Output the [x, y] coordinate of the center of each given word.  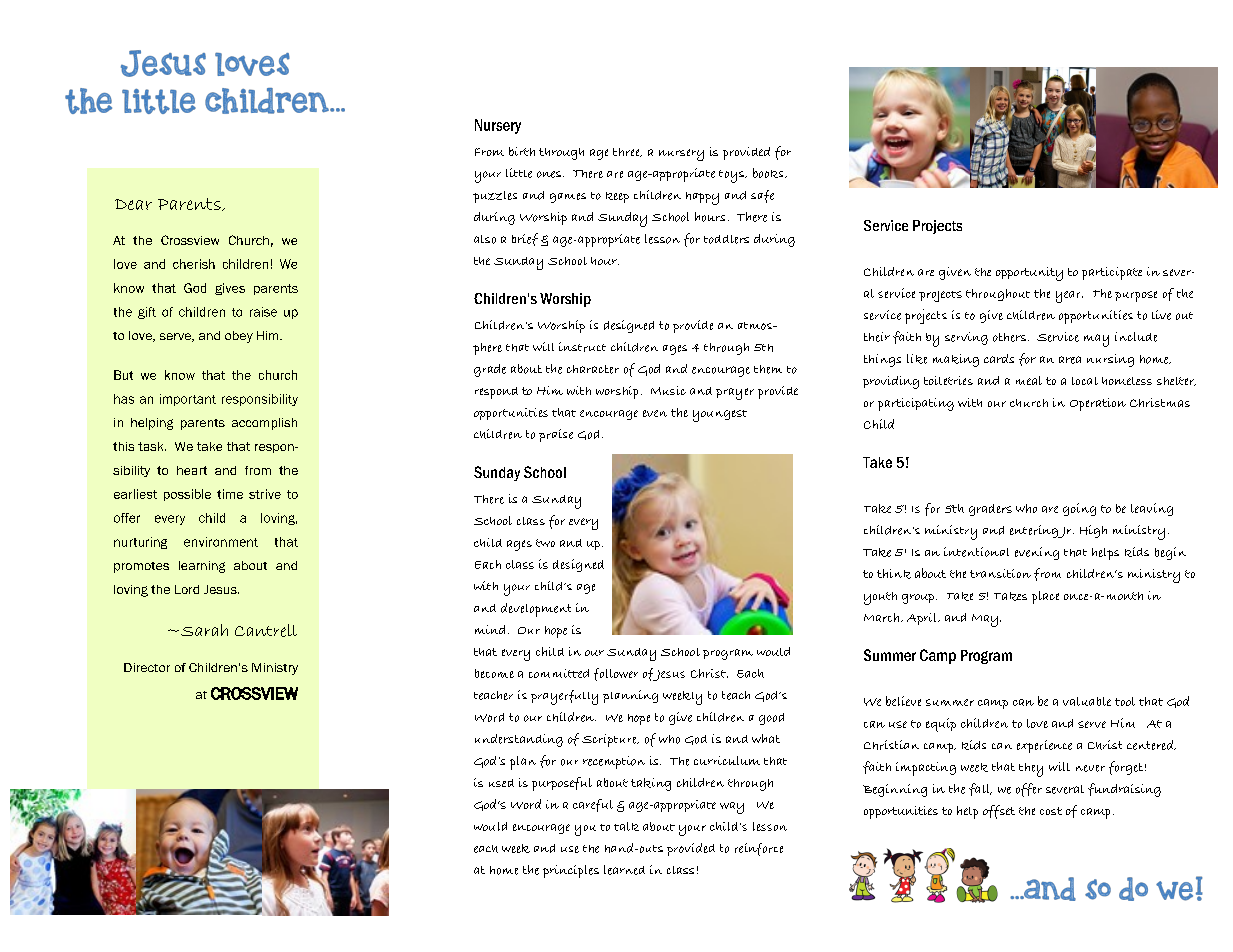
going [1079, 509]
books [769, 173]
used [501, 783]
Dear [133, 204]
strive [265, 494]
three [627, 152]
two [545, 543]
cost [1051, 811]
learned [624, 870]
